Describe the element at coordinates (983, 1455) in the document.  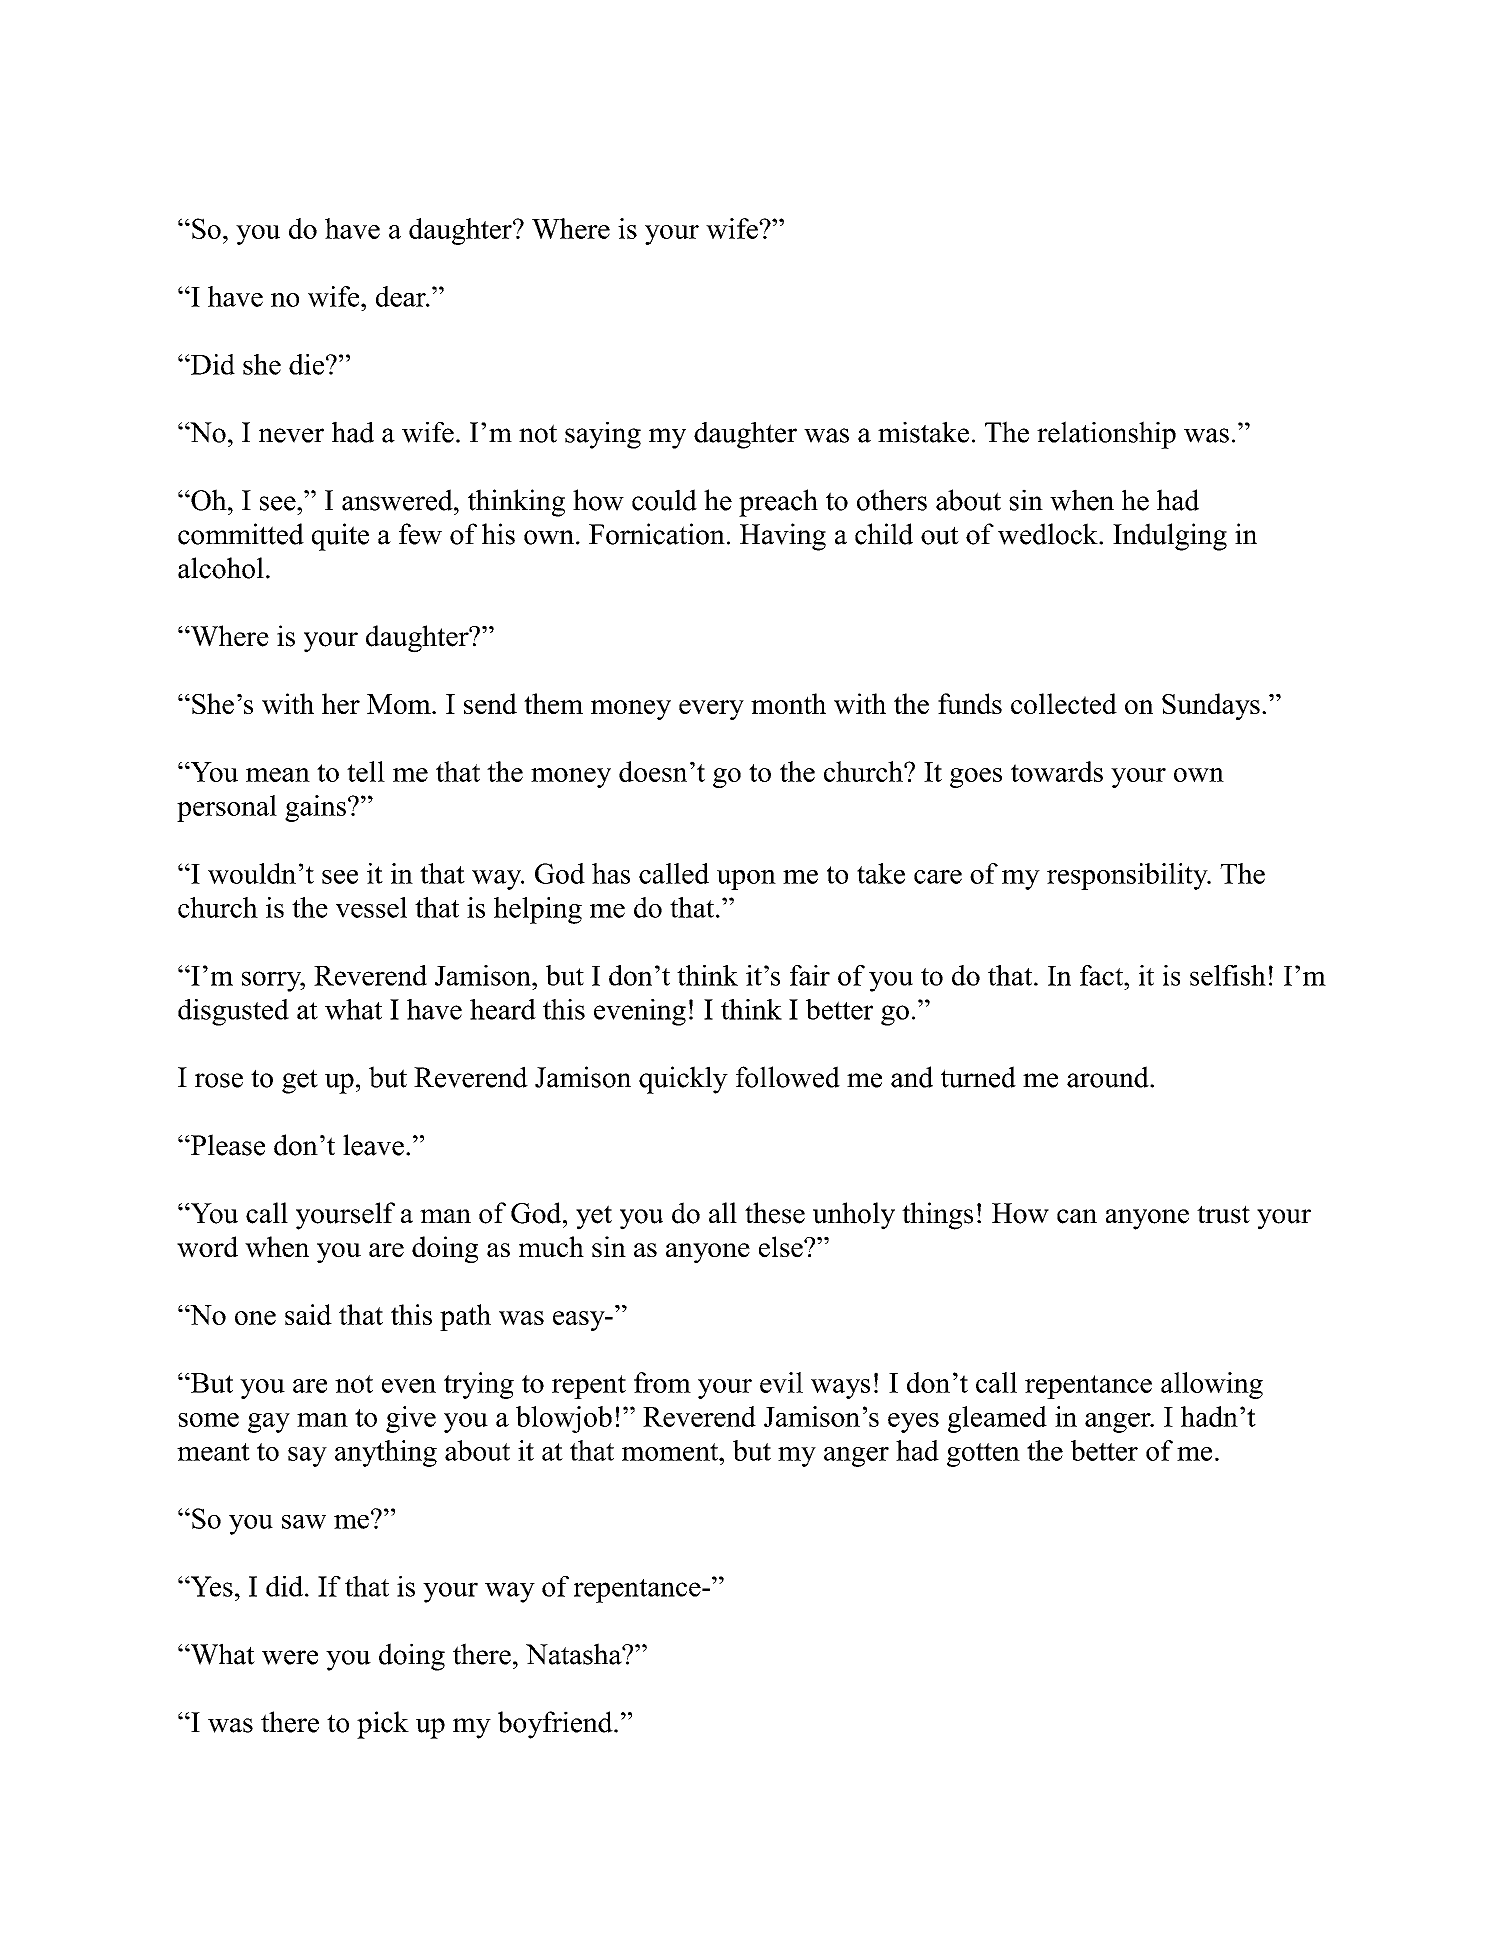
I see `gotten` at that location.
